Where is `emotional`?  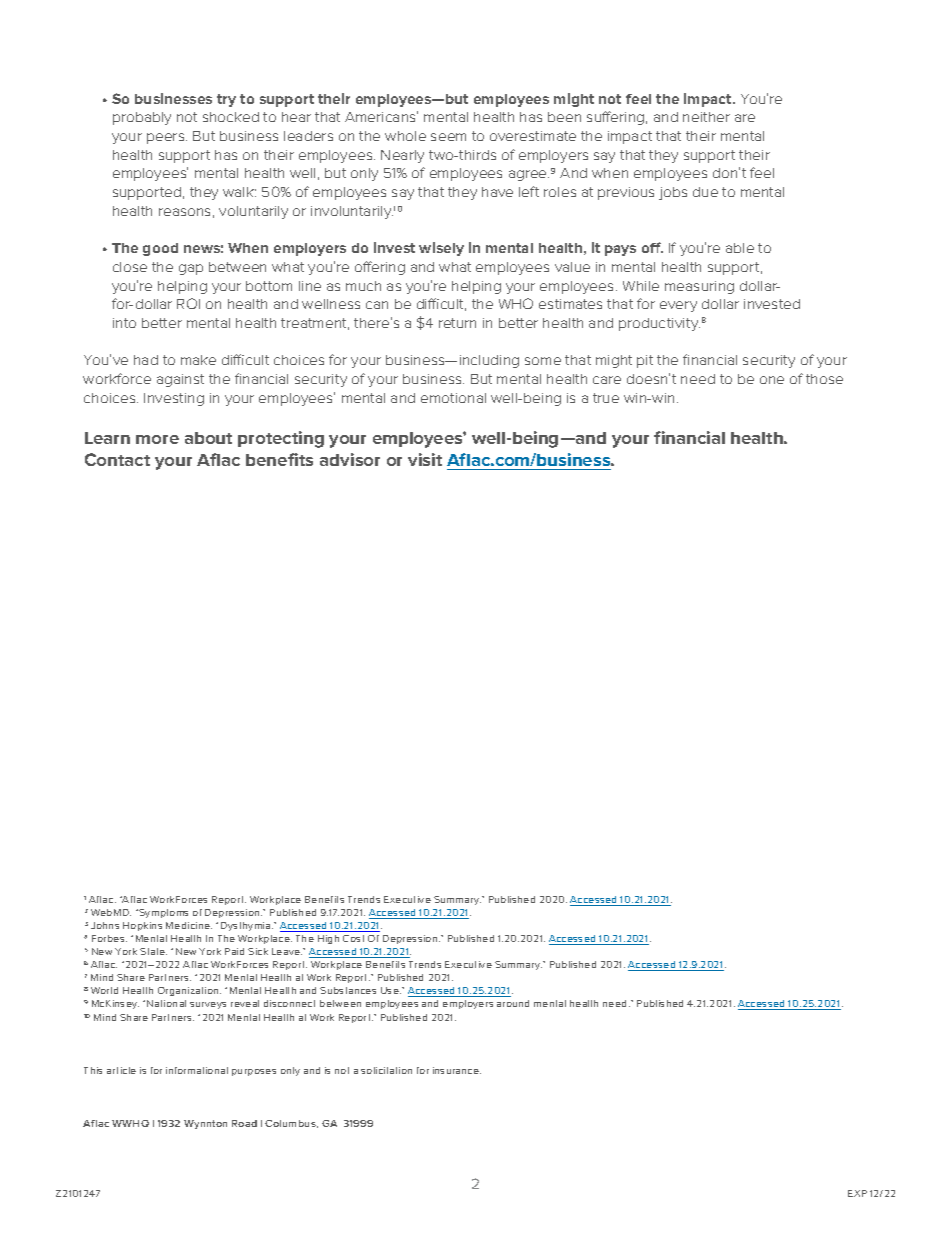 emotional is located at coordinates (453, 398).
